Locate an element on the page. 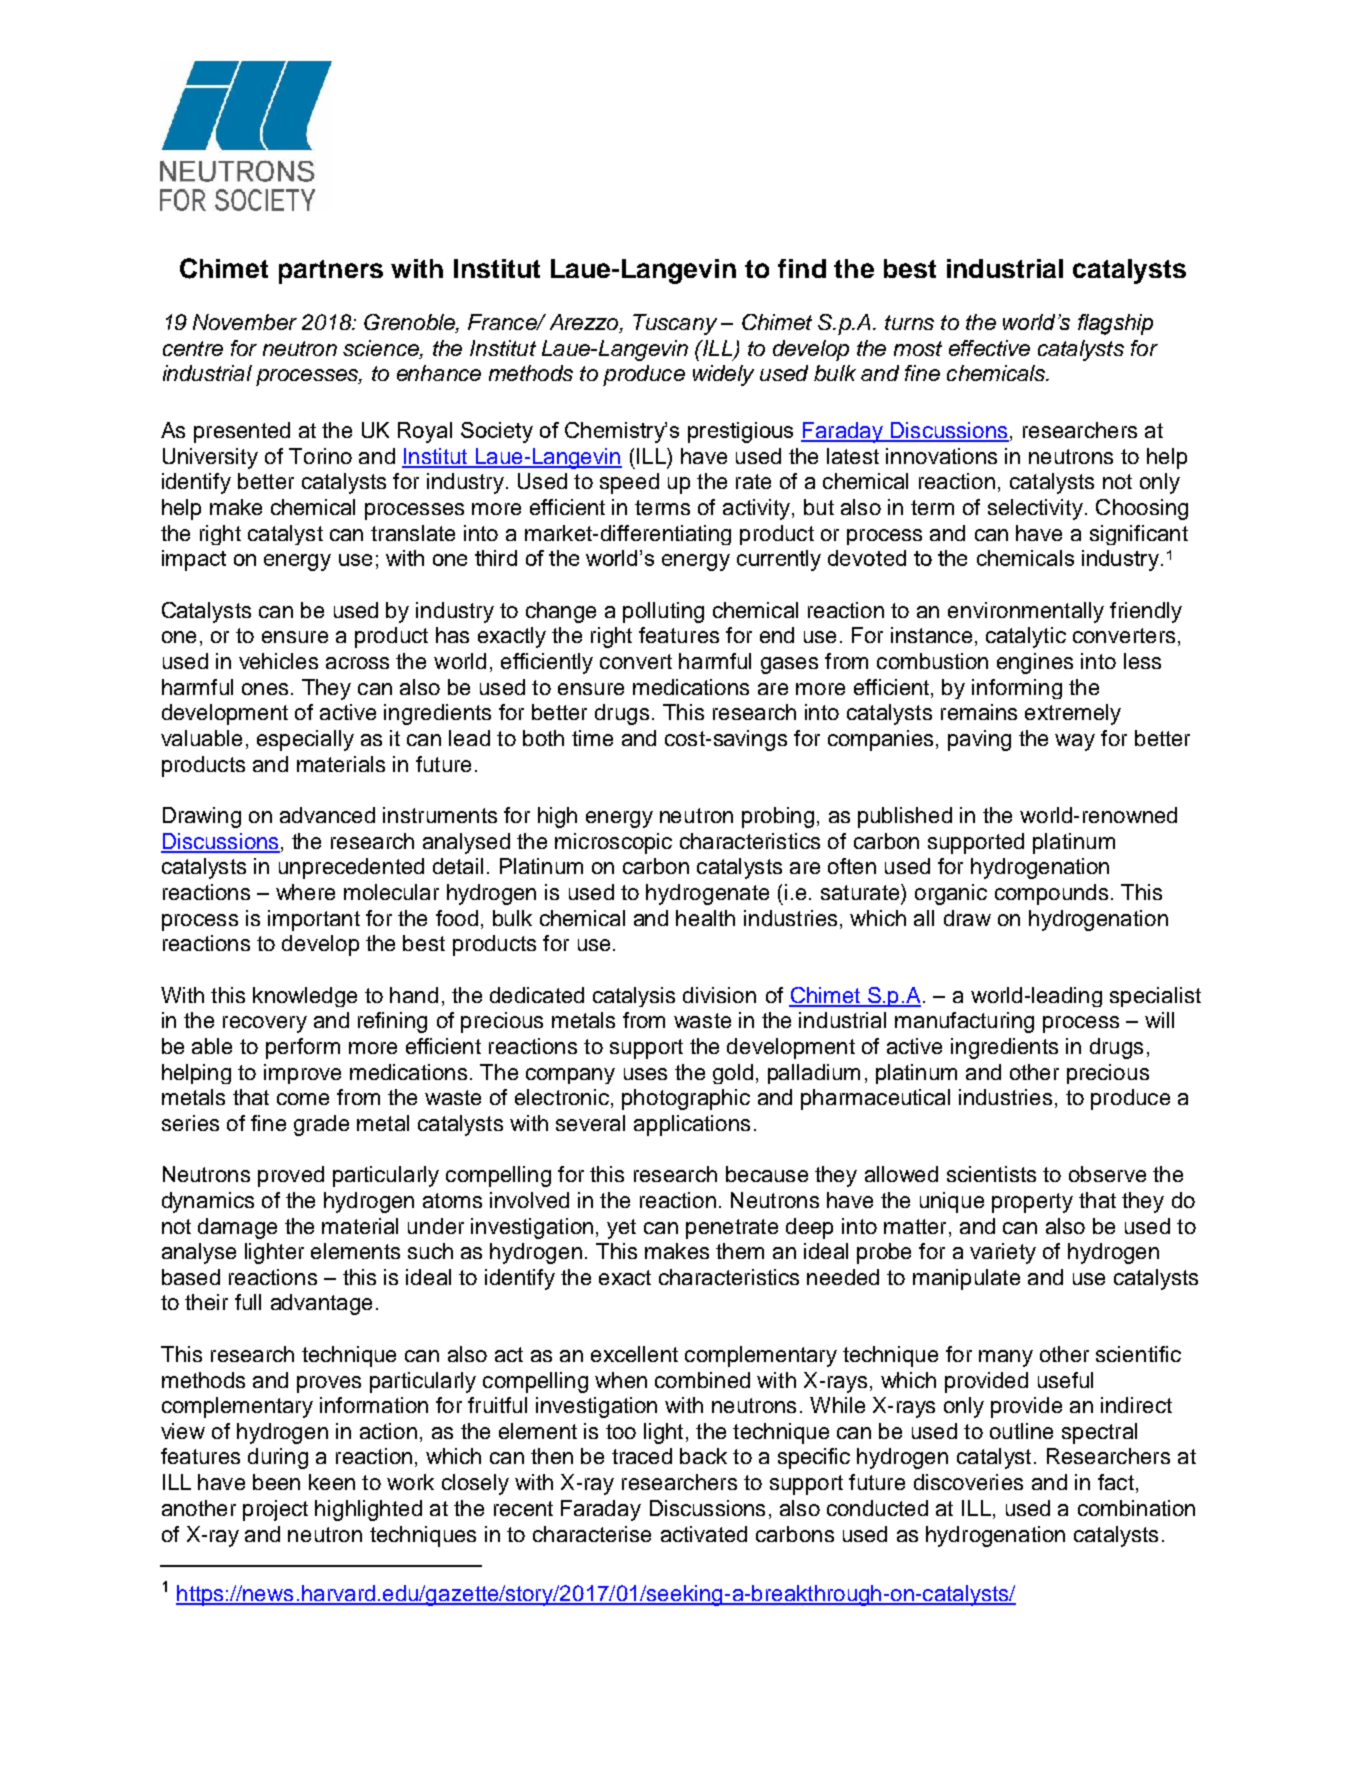 Image resolution: width=1365 pixels, height=1767 pixels. Arezzo is located at coordinates (585, 323).
